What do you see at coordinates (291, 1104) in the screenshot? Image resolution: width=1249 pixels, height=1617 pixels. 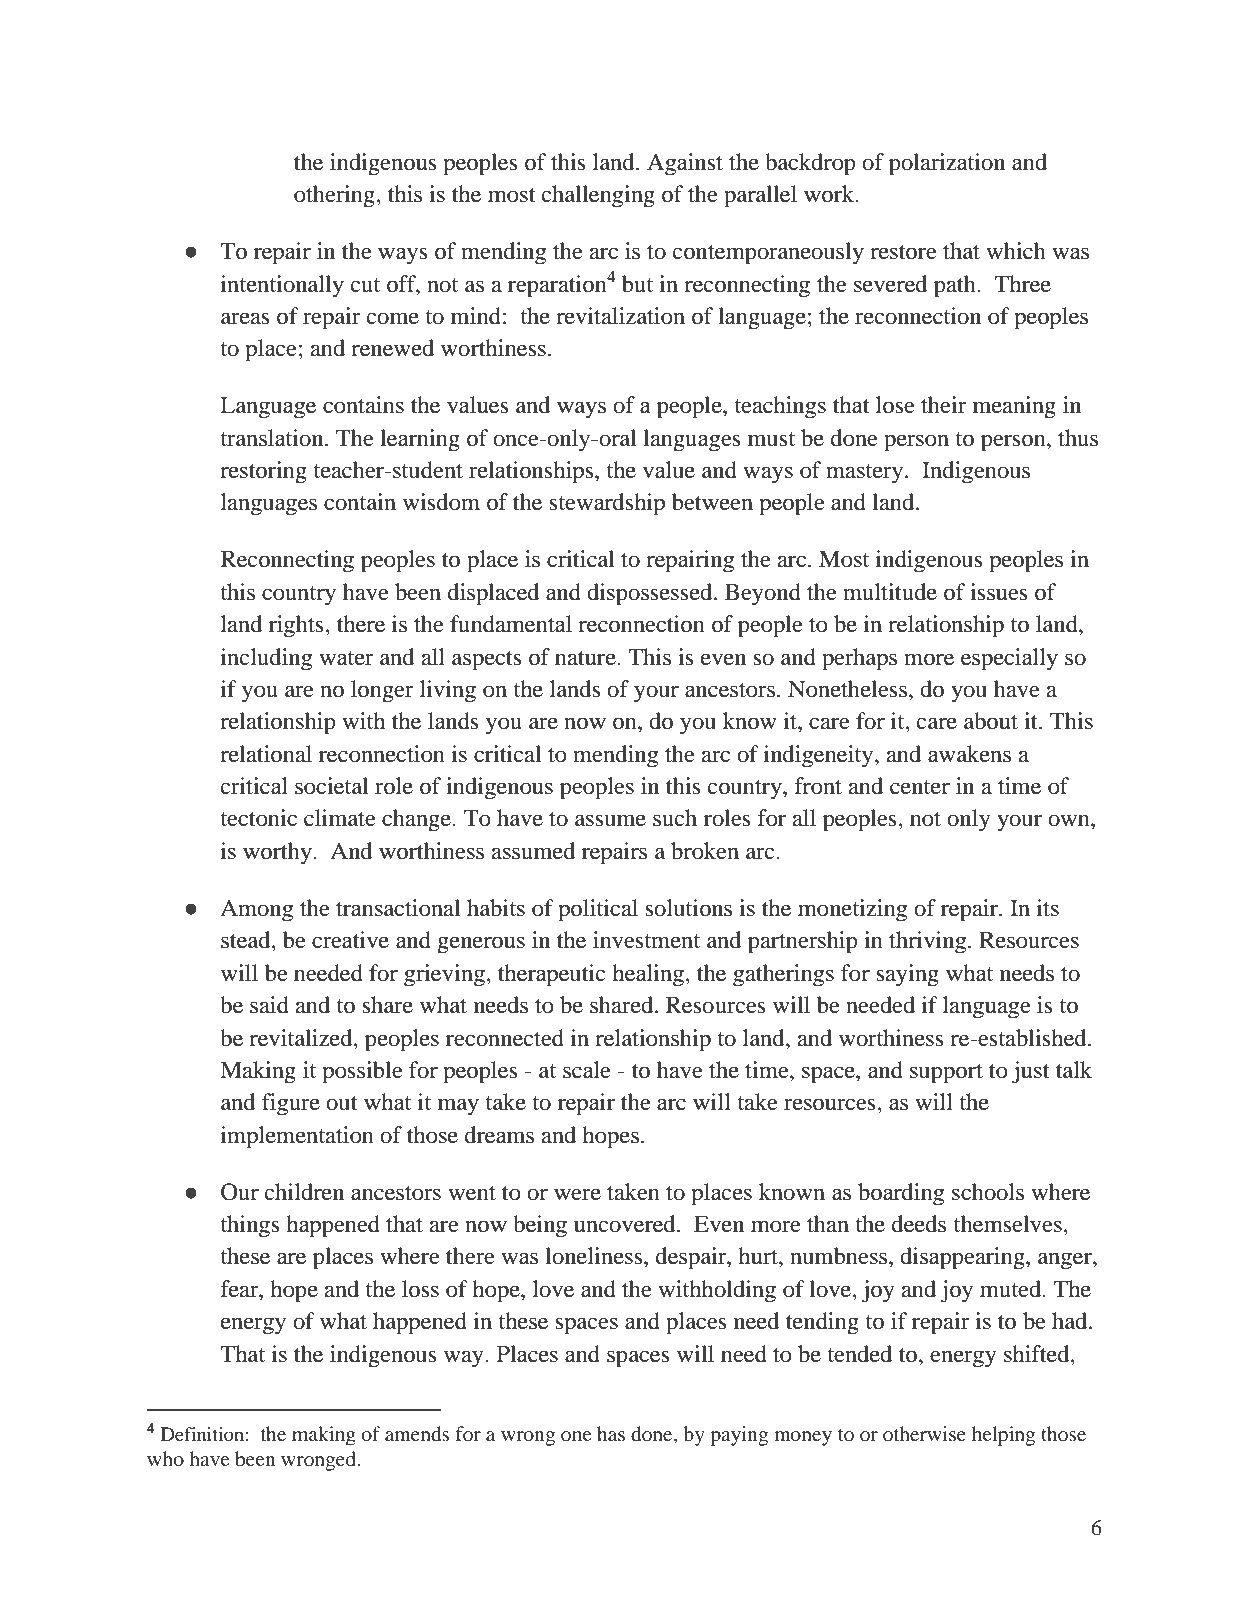 I see `figure` at bounding box center [291, 1104].
